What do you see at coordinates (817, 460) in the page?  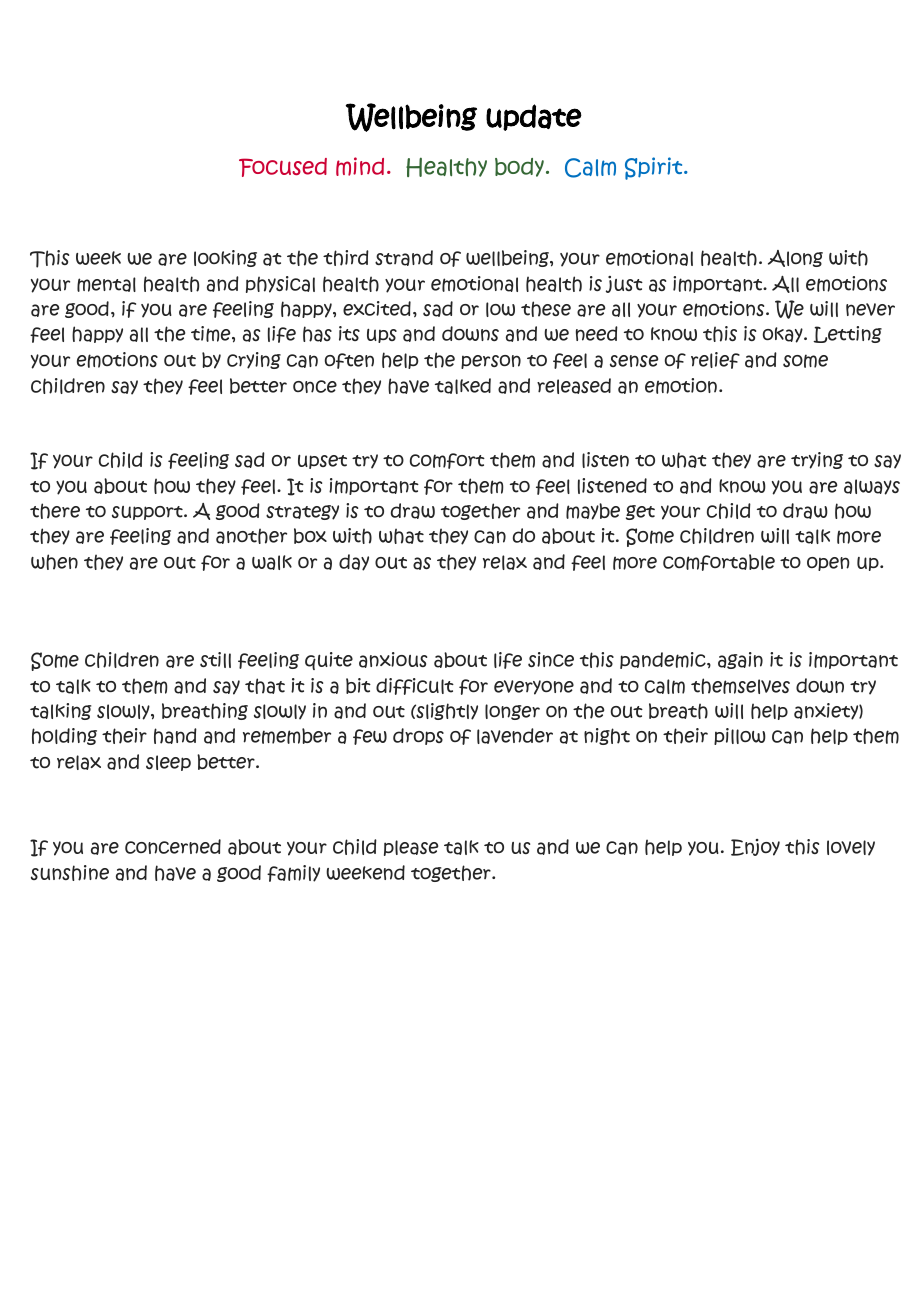 I see `trying` at bounding box center [817, 460].
